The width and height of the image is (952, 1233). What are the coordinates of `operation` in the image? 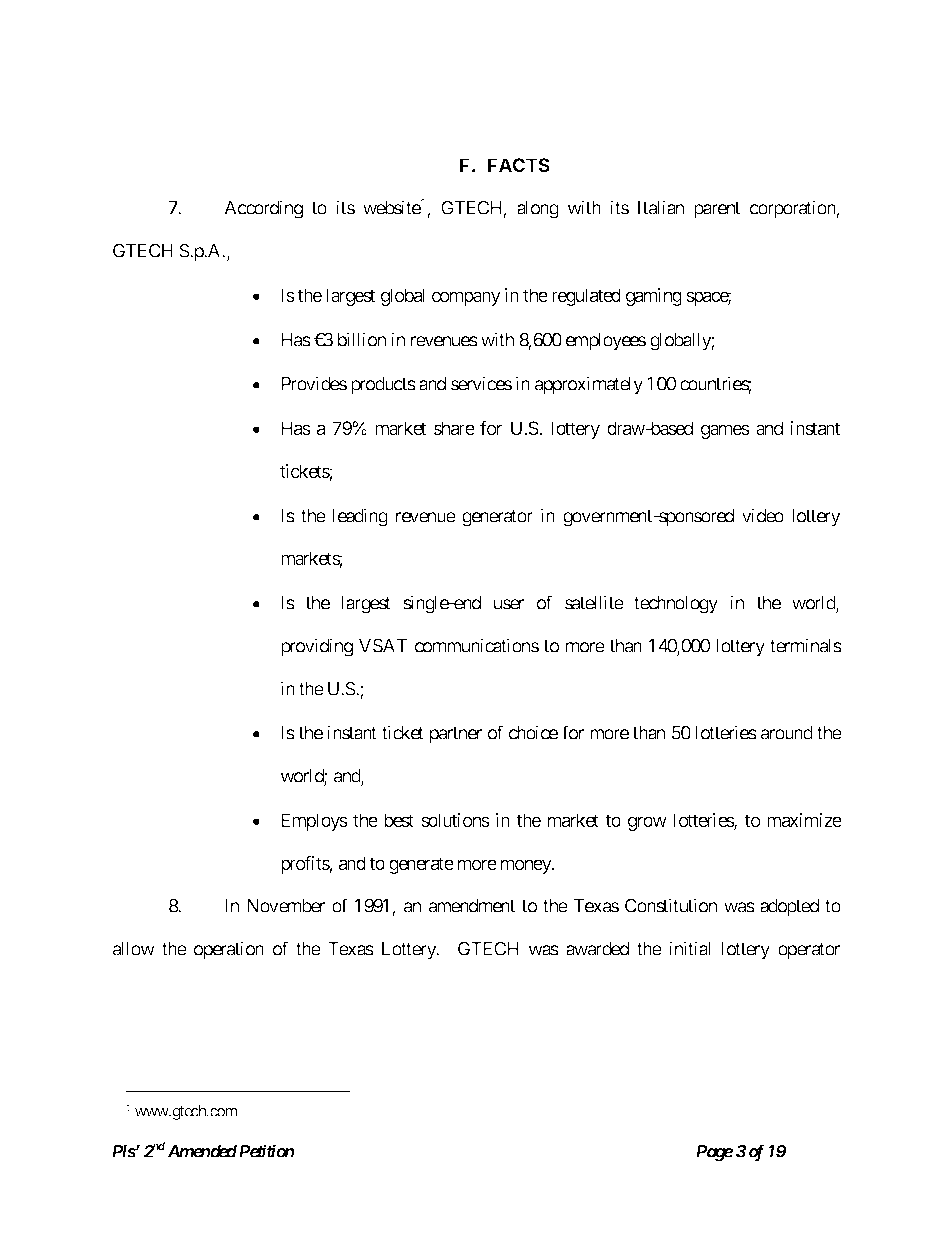 It's located at (229, 950).
